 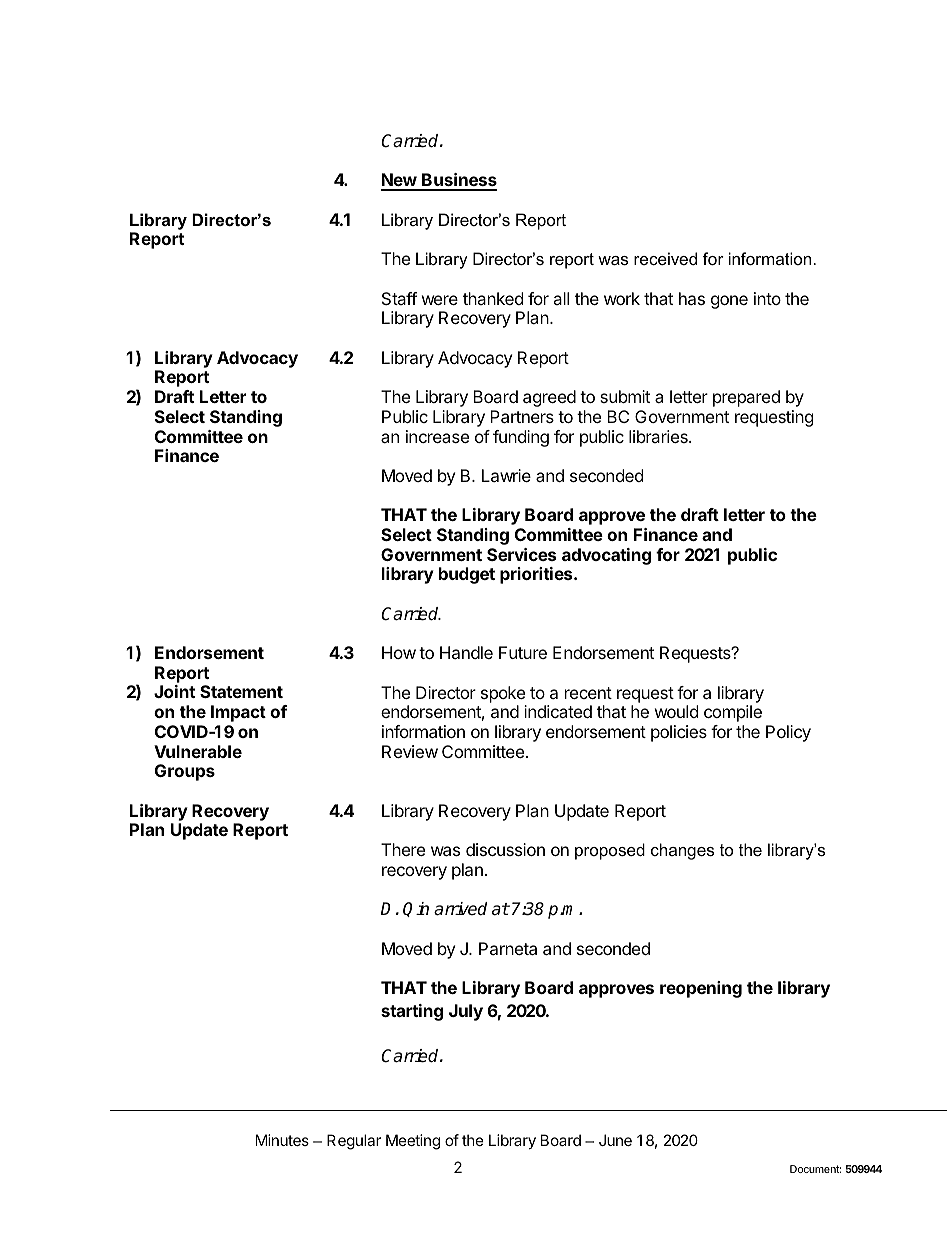 I want to click on Minutes, so click(x=282, y=1140).
